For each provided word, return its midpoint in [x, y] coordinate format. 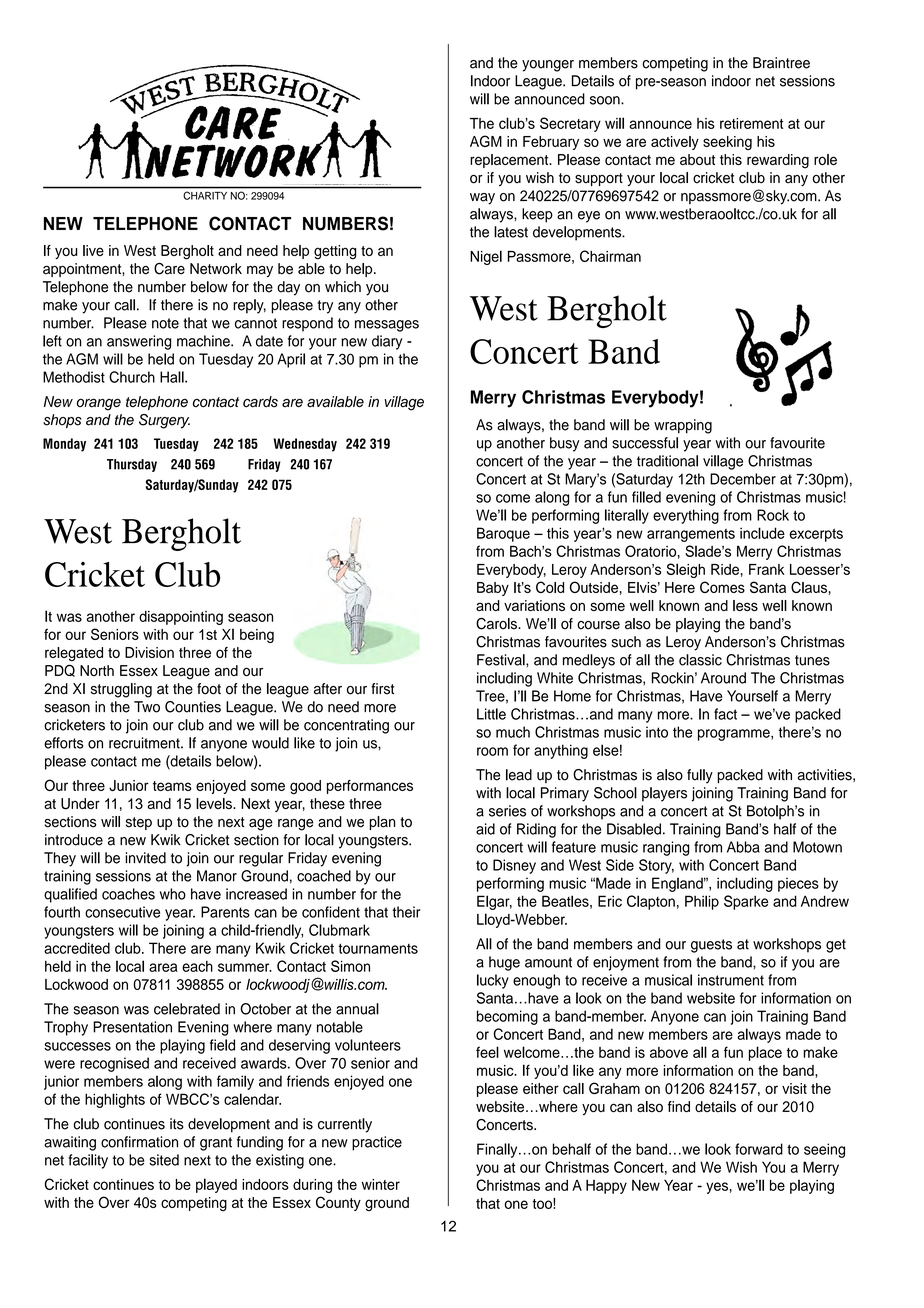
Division [149, 652]
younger [548, 66]
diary [387, 342]
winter [381, 1184]
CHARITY [205, 196]
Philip [702, 902]
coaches [128, 894]
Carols [497, 624]
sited [164, 1160]
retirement [752, 123]
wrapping [683, 426]
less [745, 605]
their [406, 912]
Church [132, 377]
